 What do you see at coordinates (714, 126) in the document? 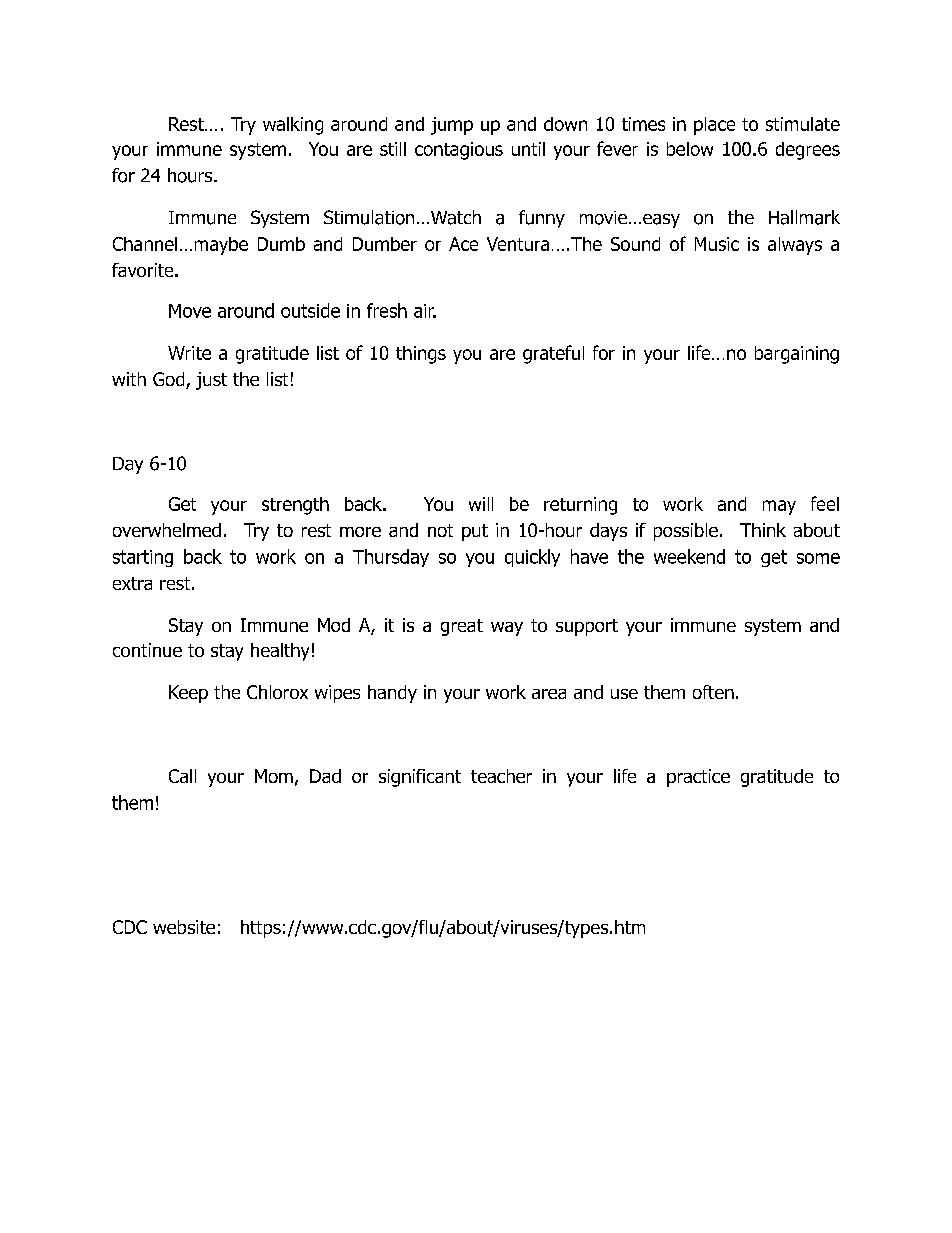
I see `place` at bounding box center [714, 126].
